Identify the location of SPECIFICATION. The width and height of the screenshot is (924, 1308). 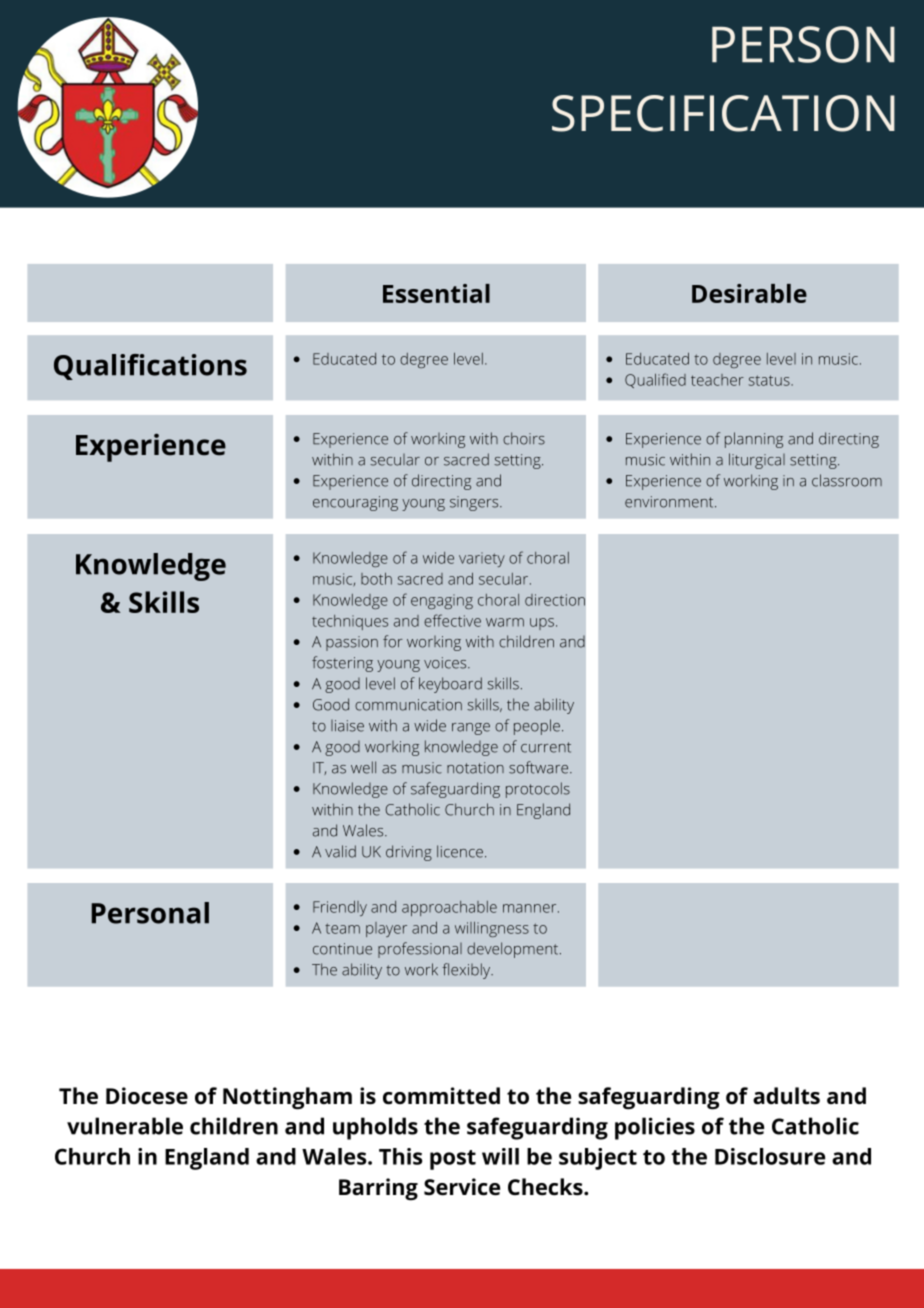
(723, 113).
